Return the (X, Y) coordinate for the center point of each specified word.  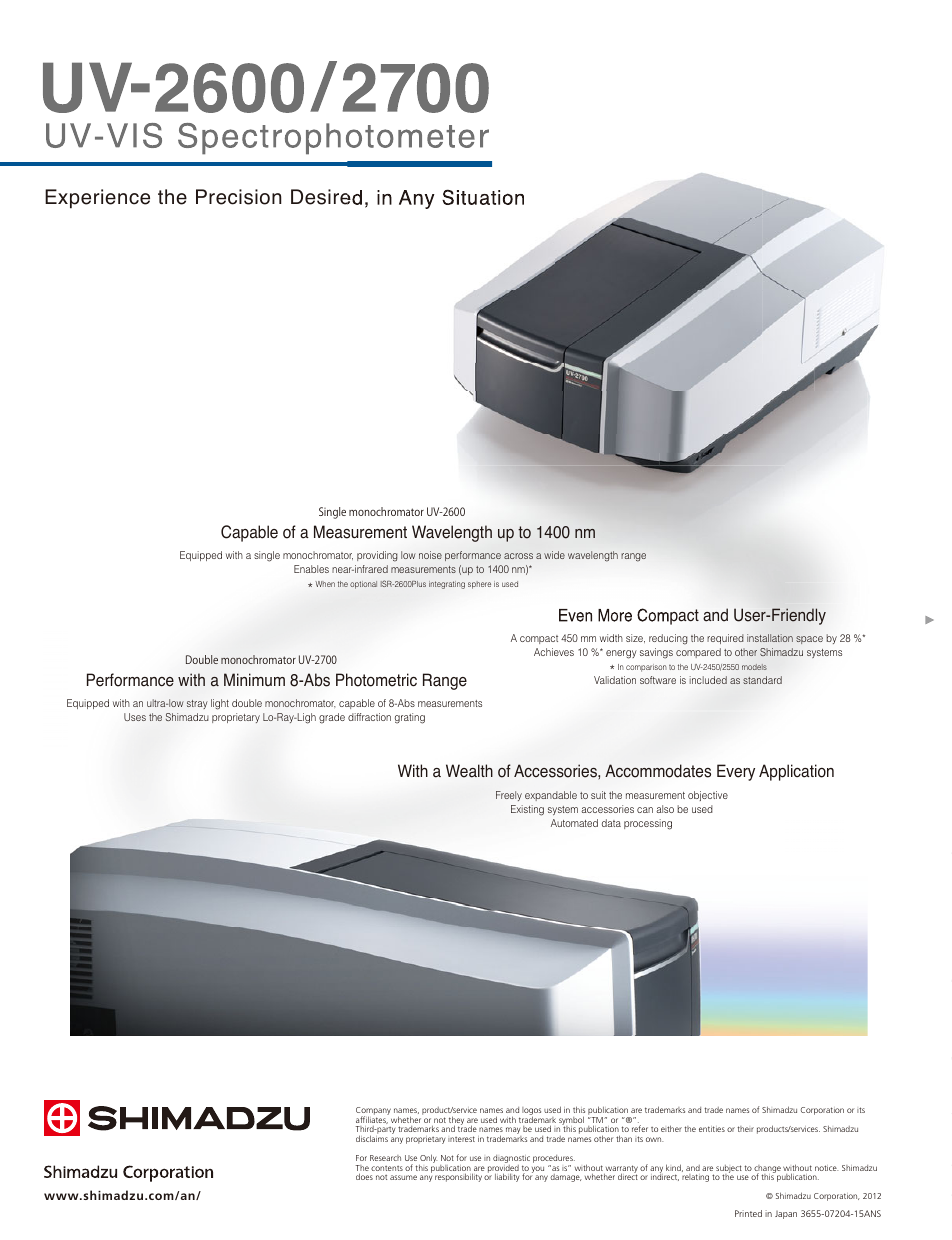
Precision (239, 197)
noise (430, 555)
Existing (527, 810)
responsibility (458, 1177)
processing (648, 824)
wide (554, 555)
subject (729, 1170)
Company (373, 1112)
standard (762, 680)
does (364, 1176)
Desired (326, 197)
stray (197, 704)
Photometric (376, 680)
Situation (483, 197)
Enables (311, 569)
